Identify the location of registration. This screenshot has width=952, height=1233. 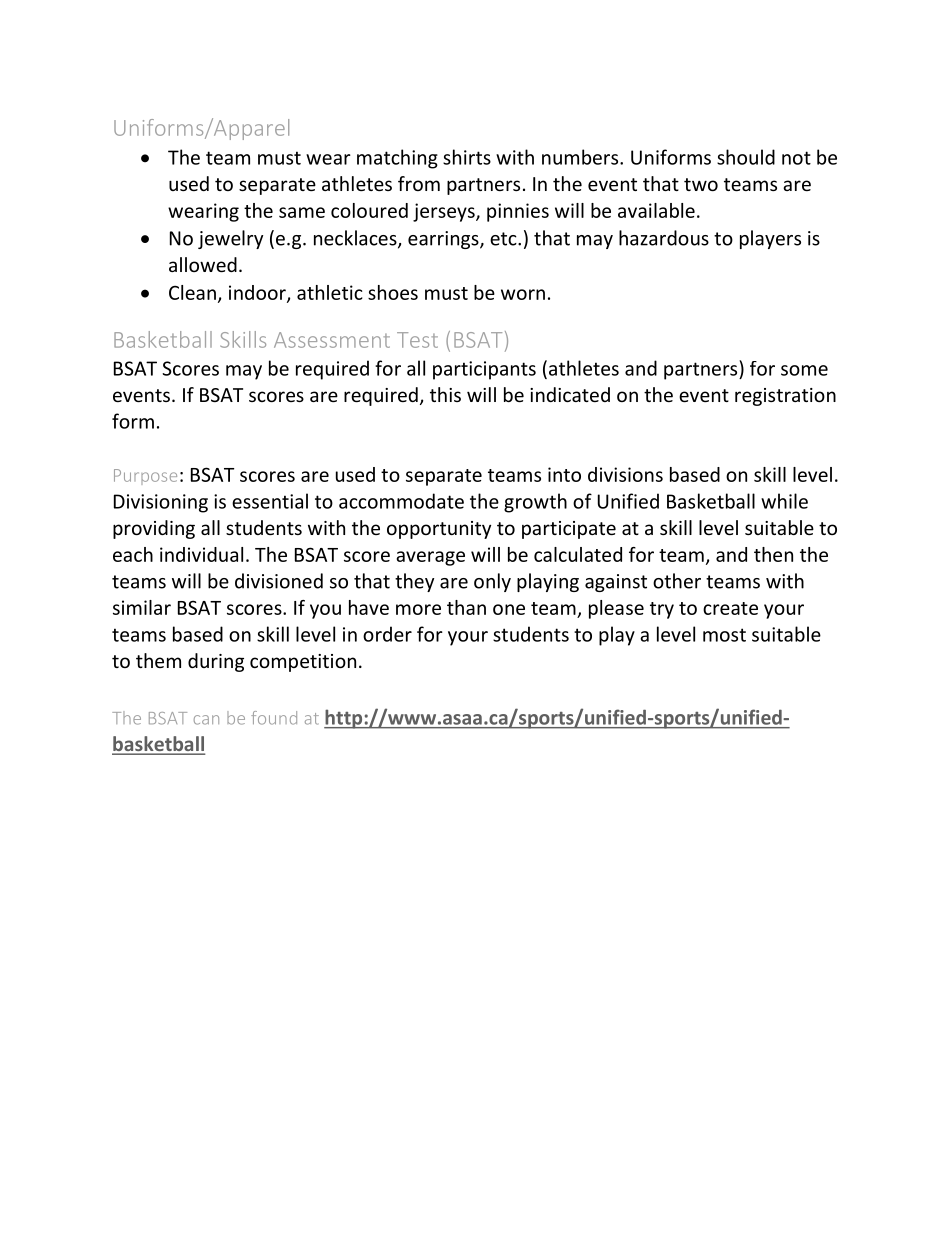
(785, 397).
